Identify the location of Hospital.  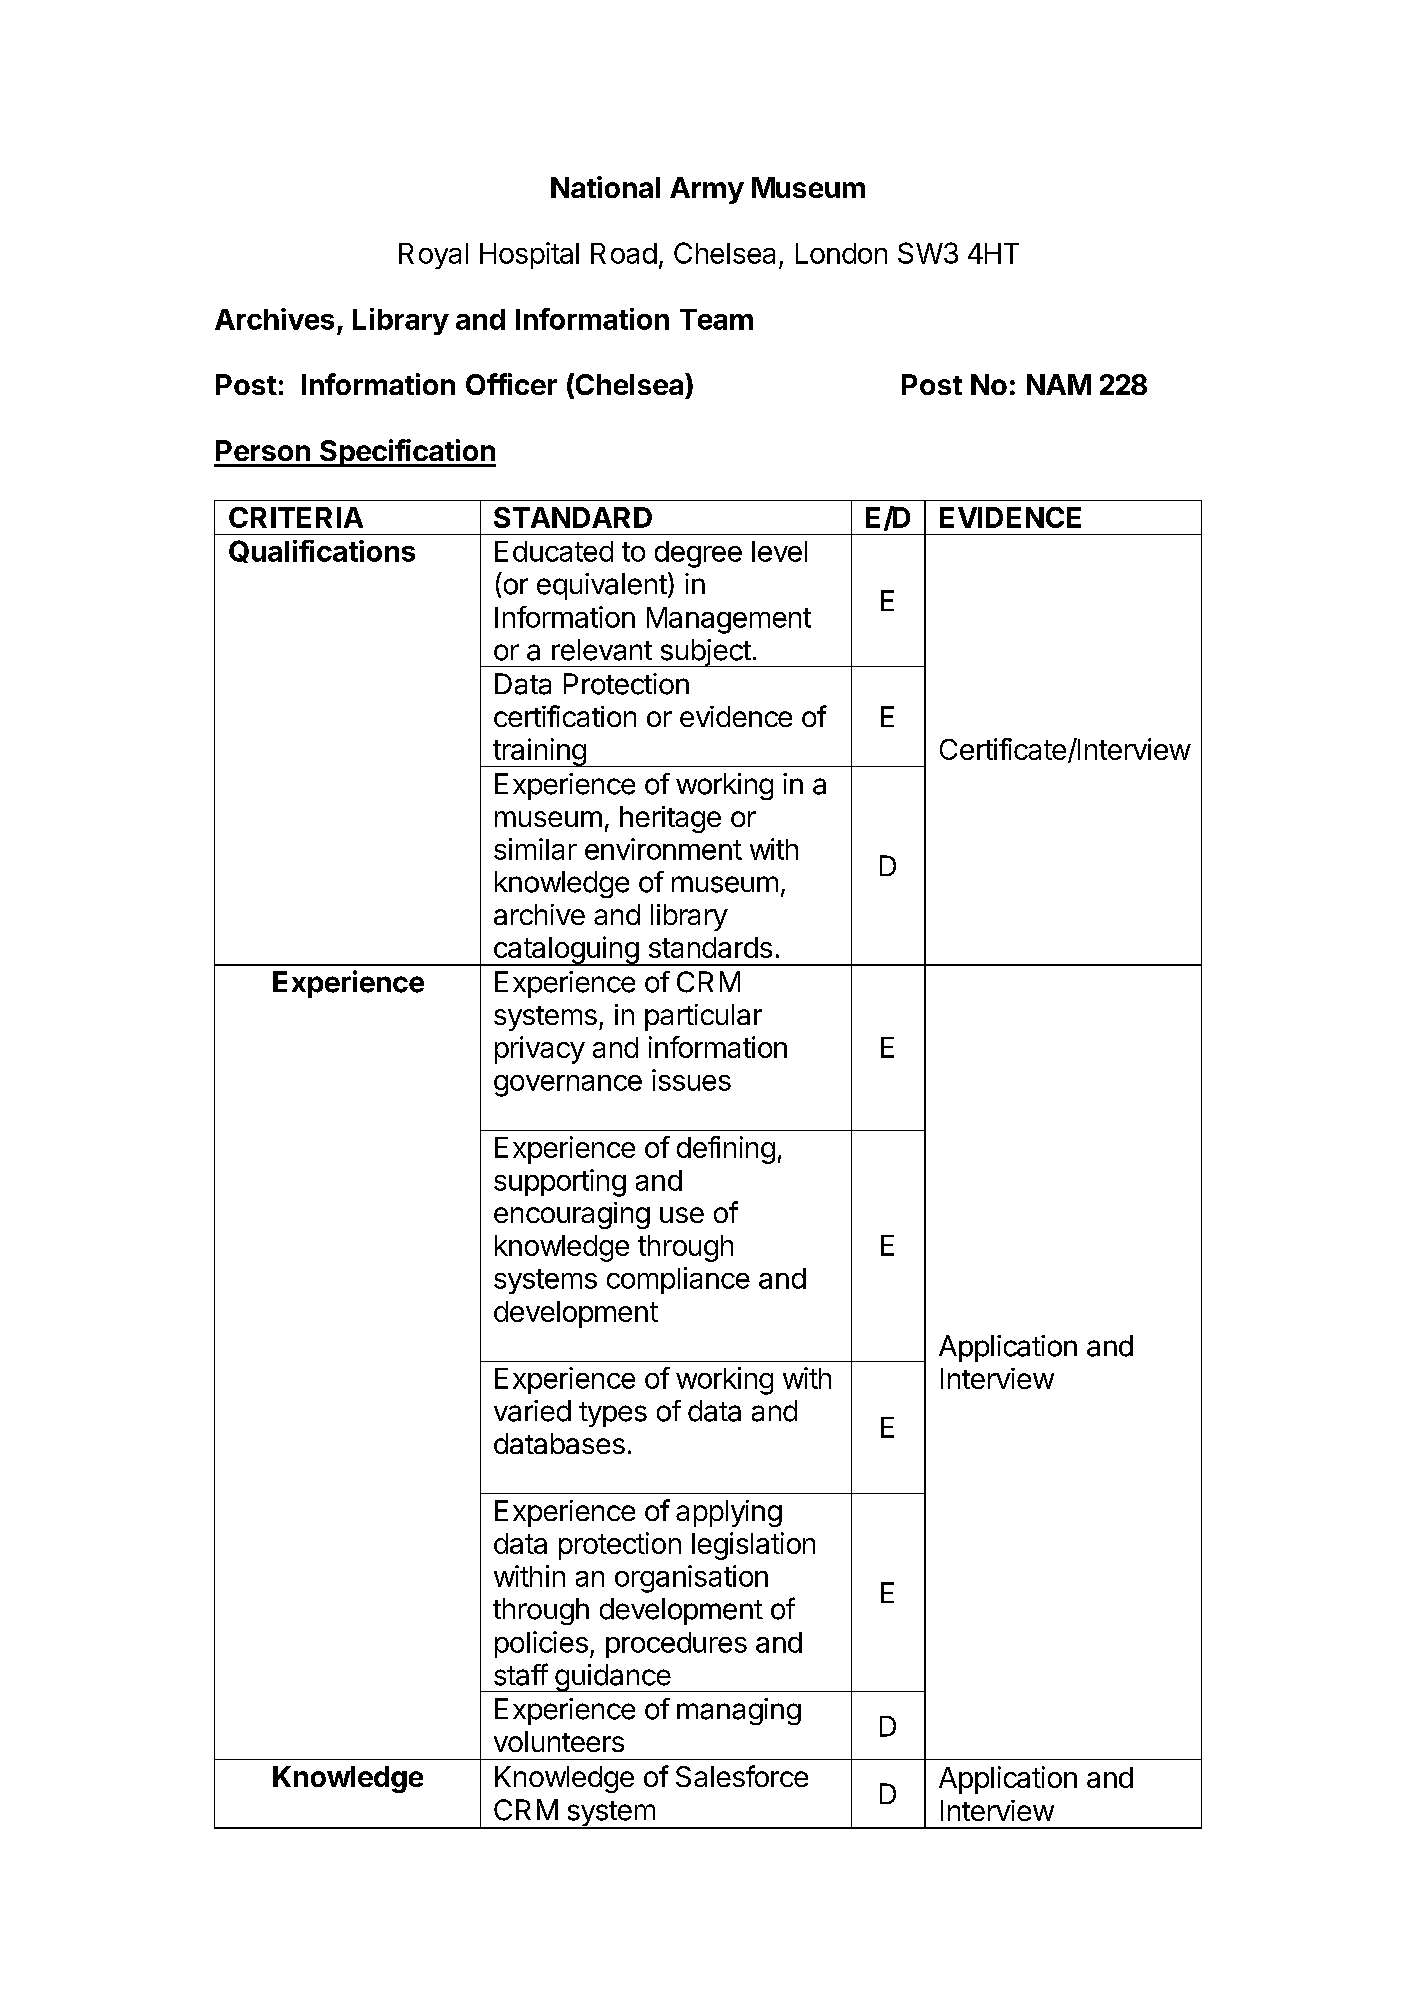
(529, 255).
